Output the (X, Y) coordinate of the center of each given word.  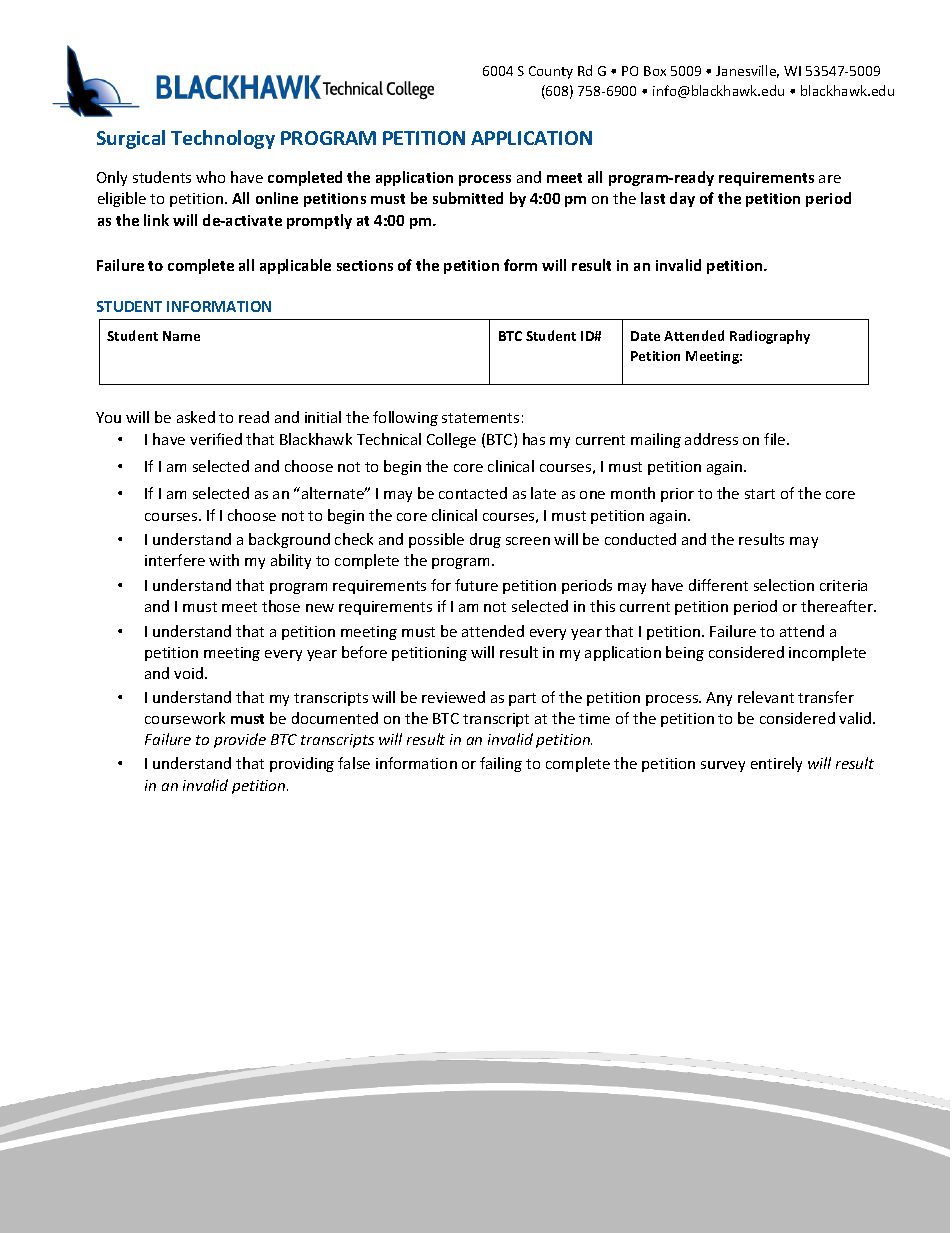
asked (196, 417)
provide (240, 740)
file (776, 439)
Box (655, 71)
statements (480, 418)
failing (501, 764)
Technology (223, 139)
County (551, 72)
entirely (776, 764)
